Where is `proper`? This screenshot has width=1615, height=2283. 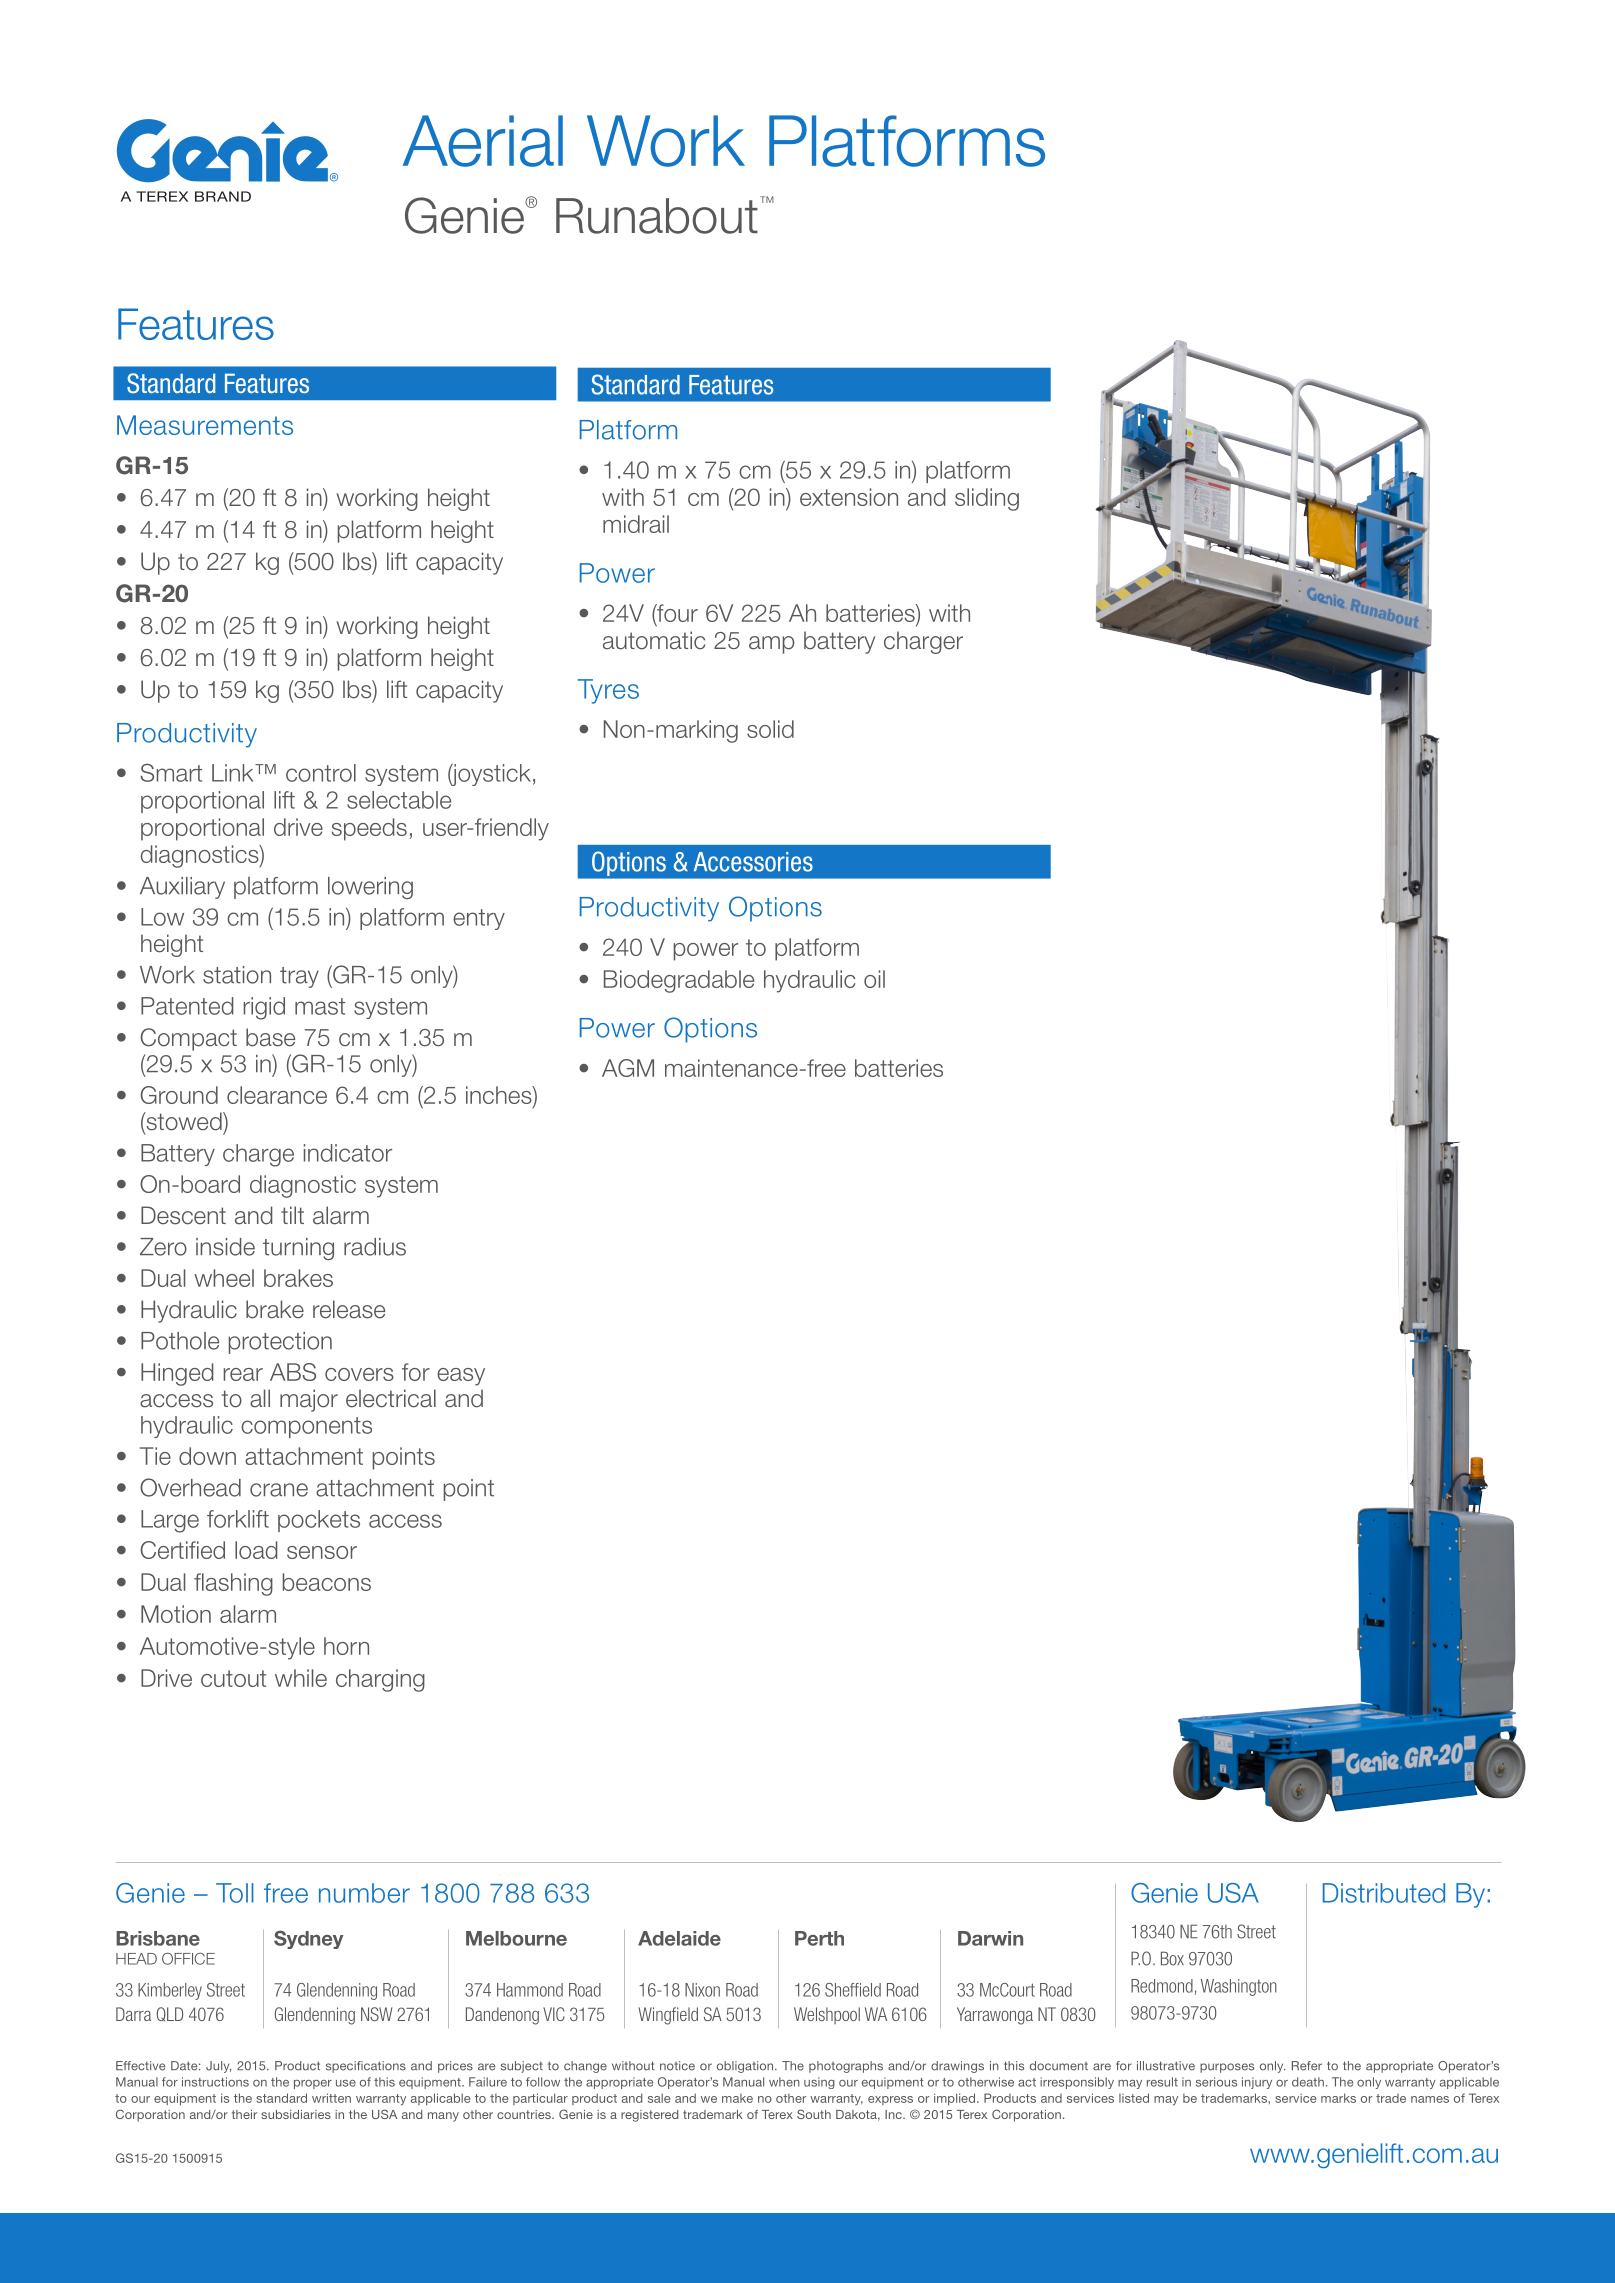 proper is located at coordinates (313, 2084).
